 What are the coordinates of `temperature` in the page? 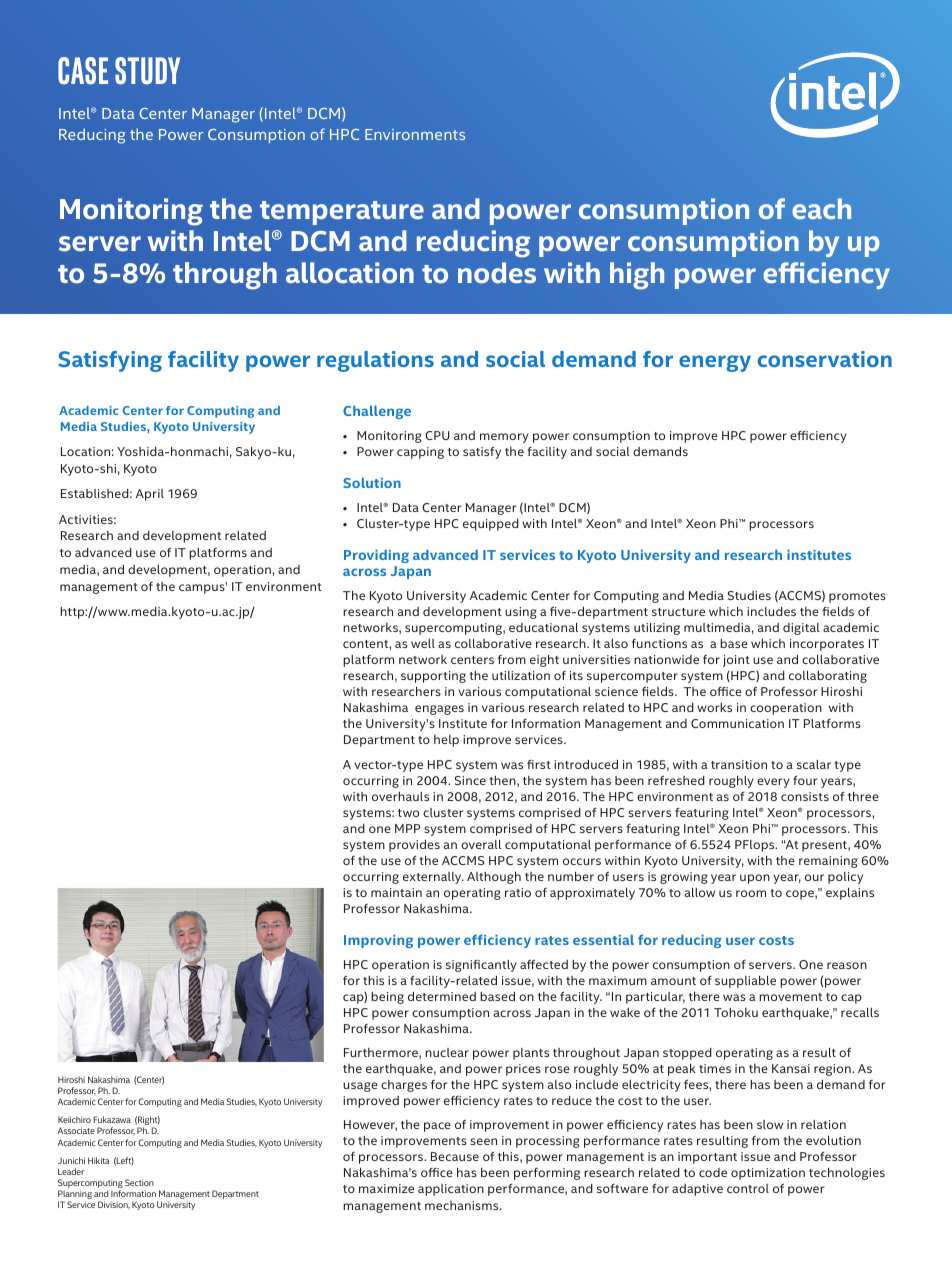 It's located at (342, 213).
